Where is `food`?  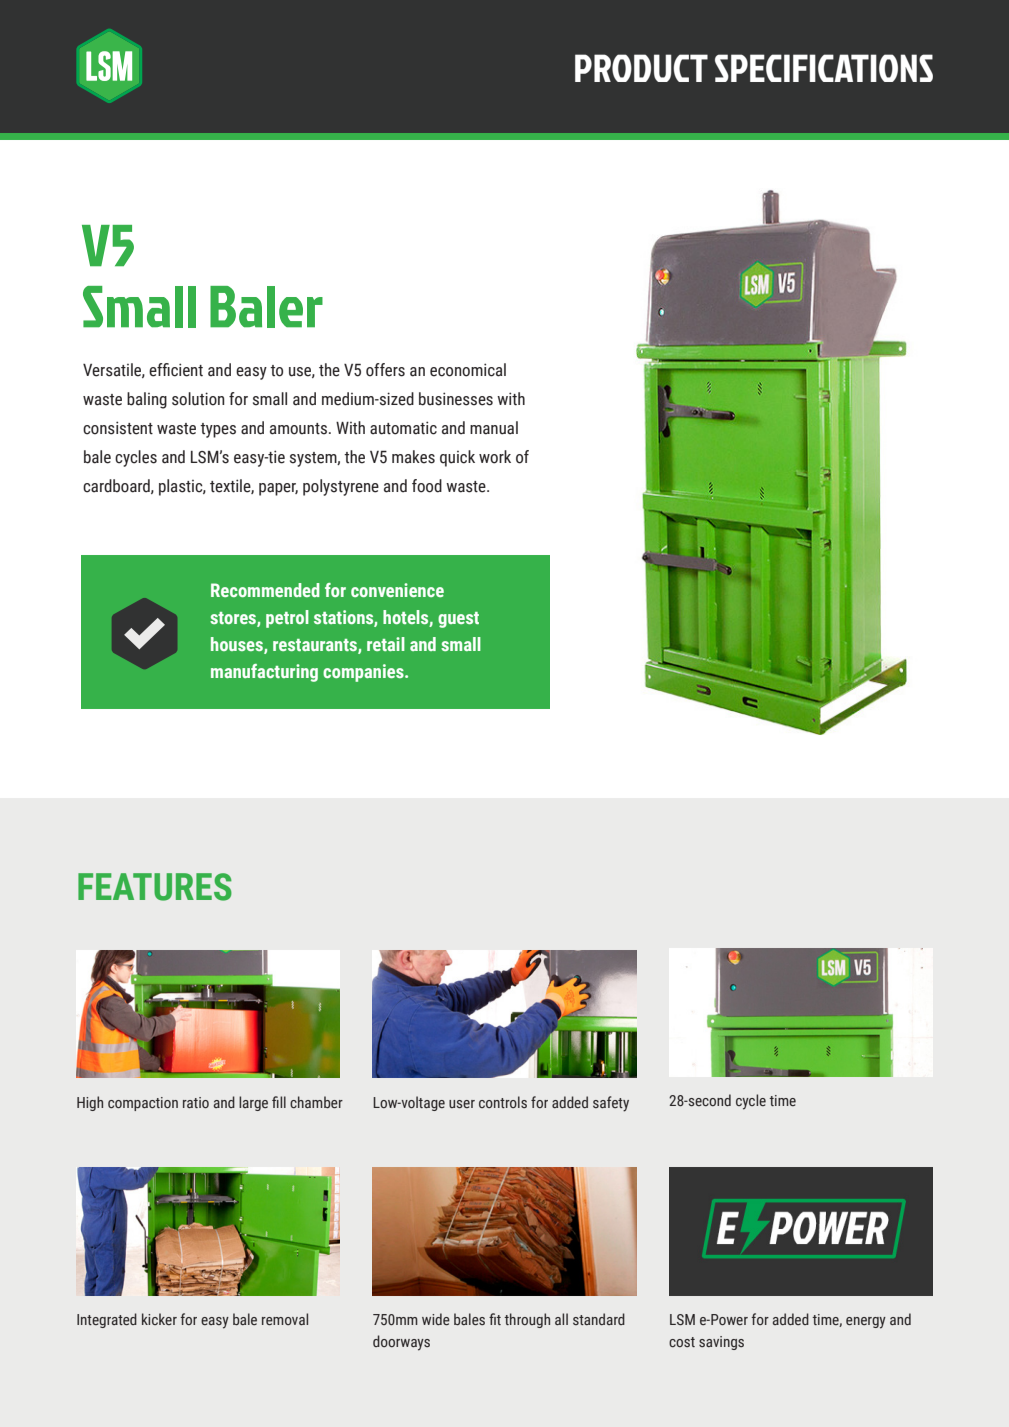
food is located at coordinates (427, 486).
